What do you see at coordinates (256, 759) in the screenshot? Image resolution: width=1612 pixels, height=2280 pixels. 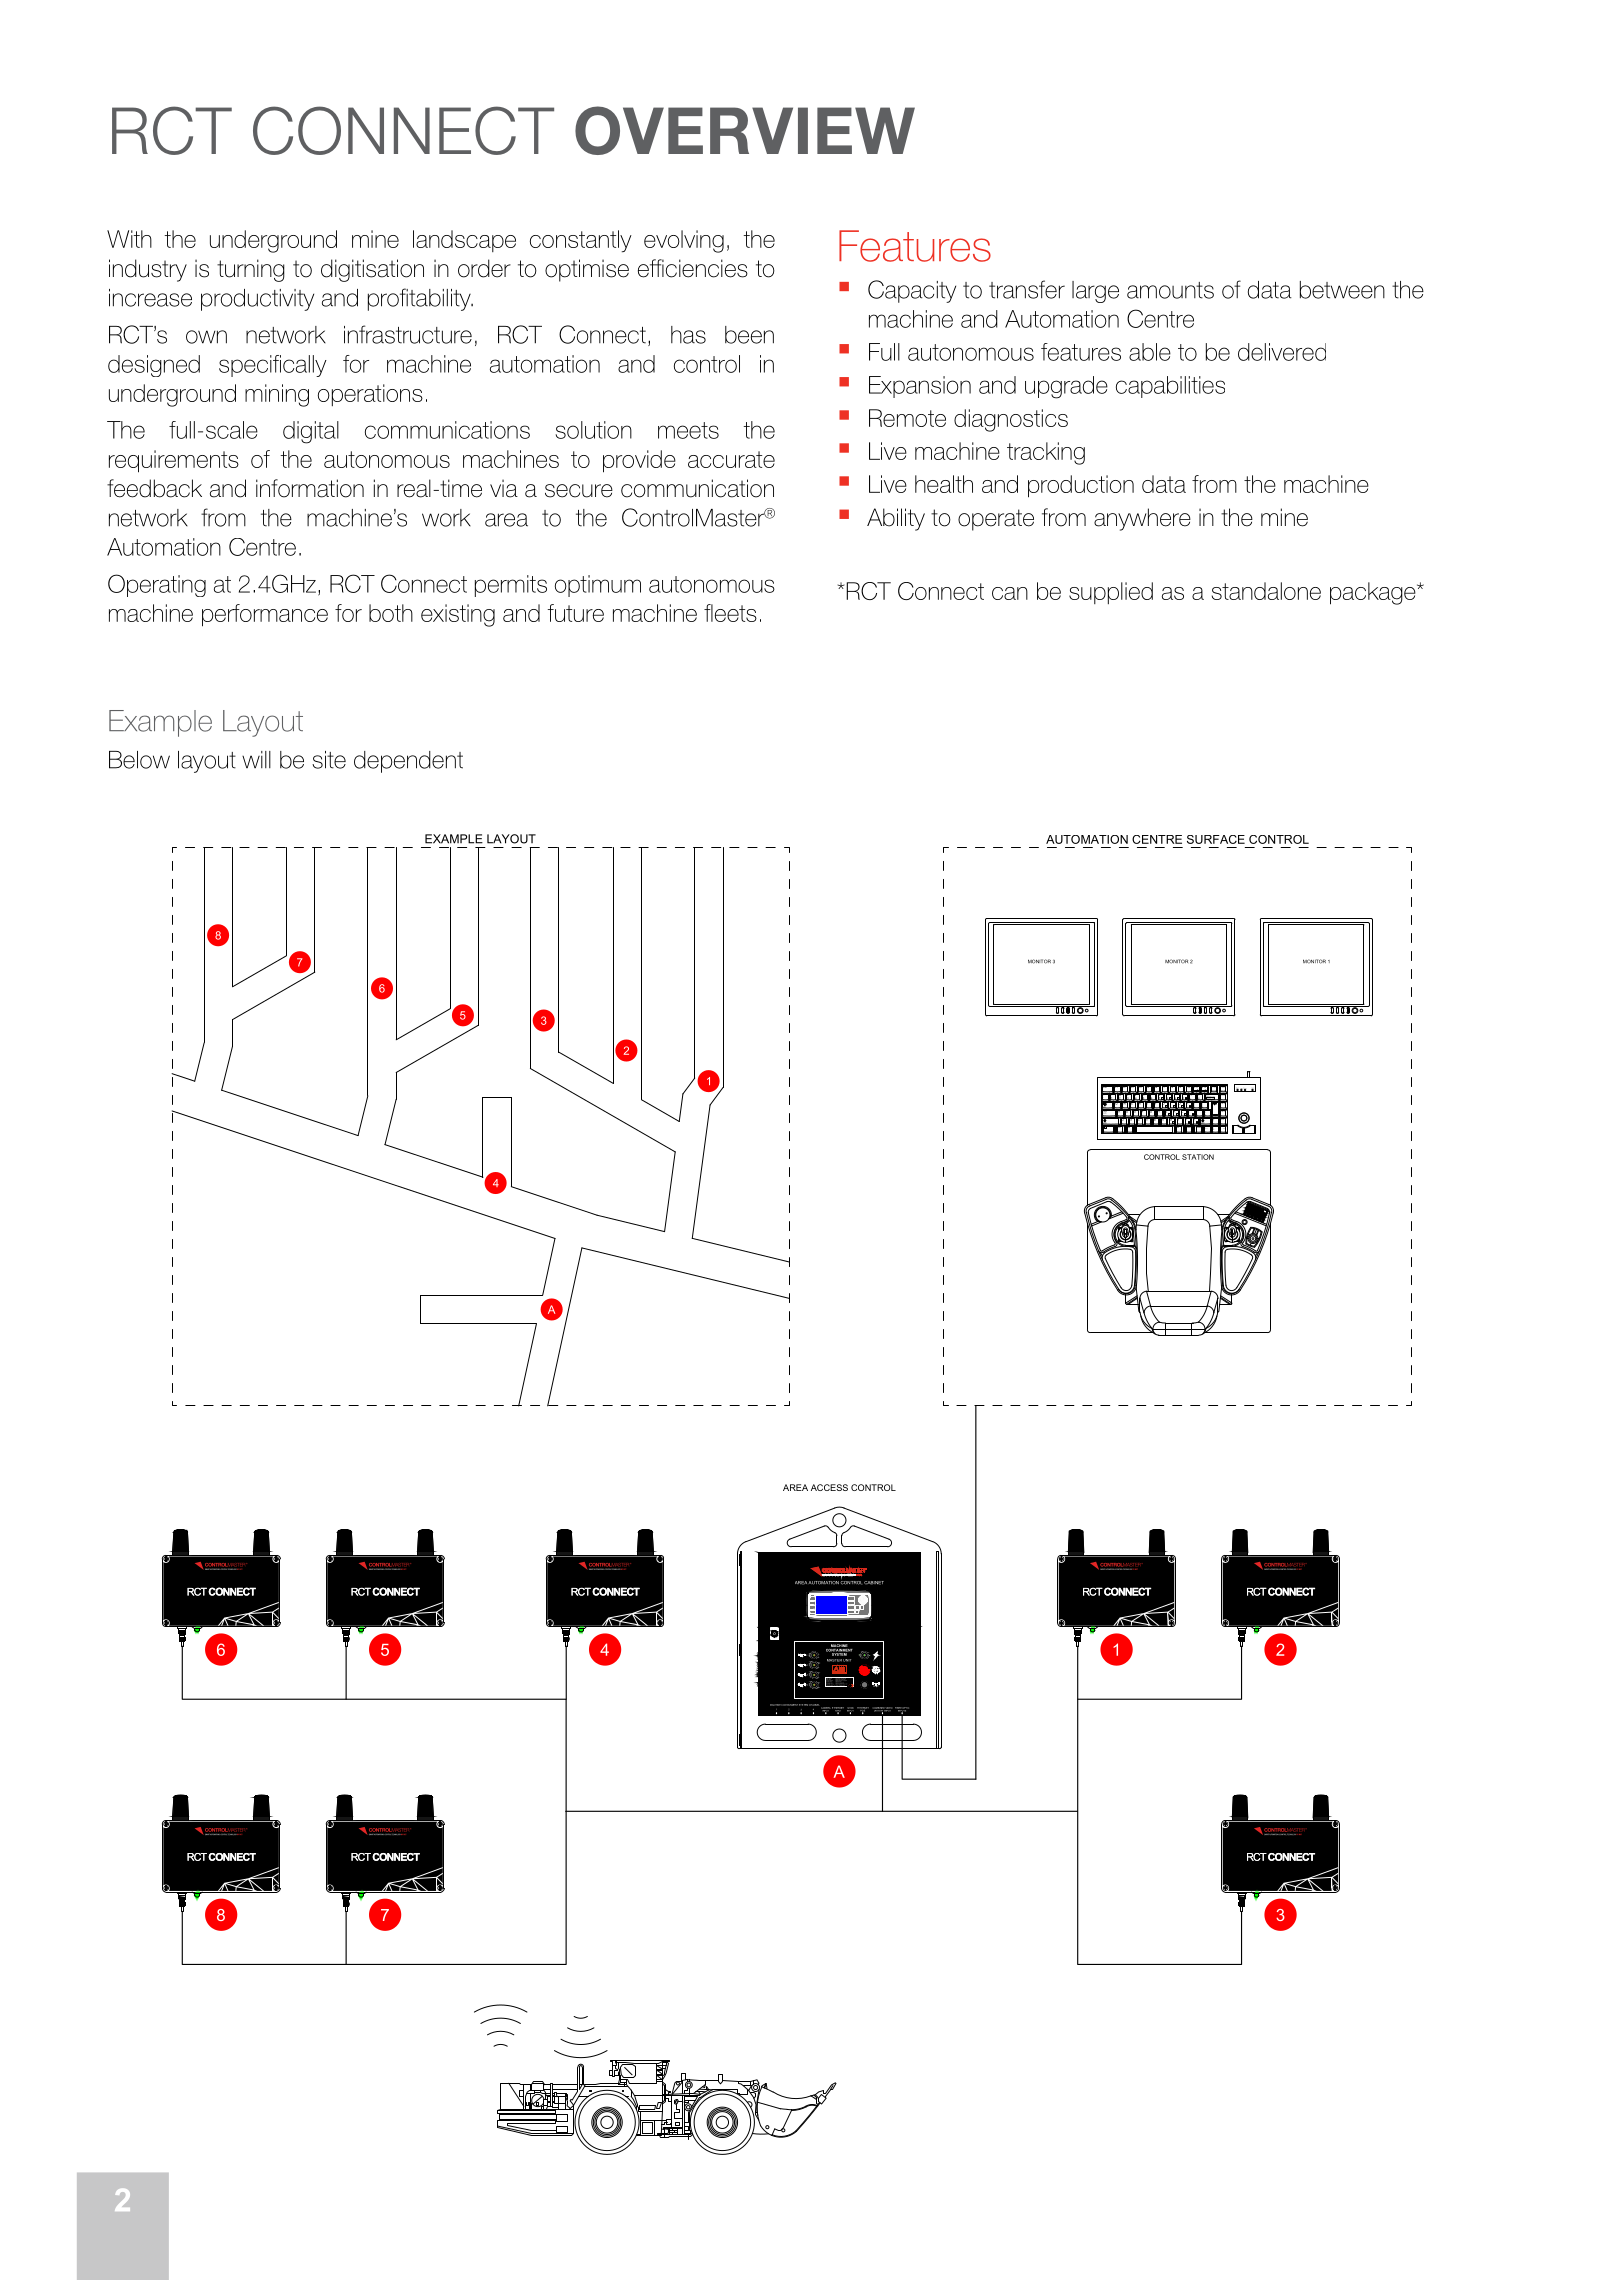 I see `will` at bounding box center [256, 759].
